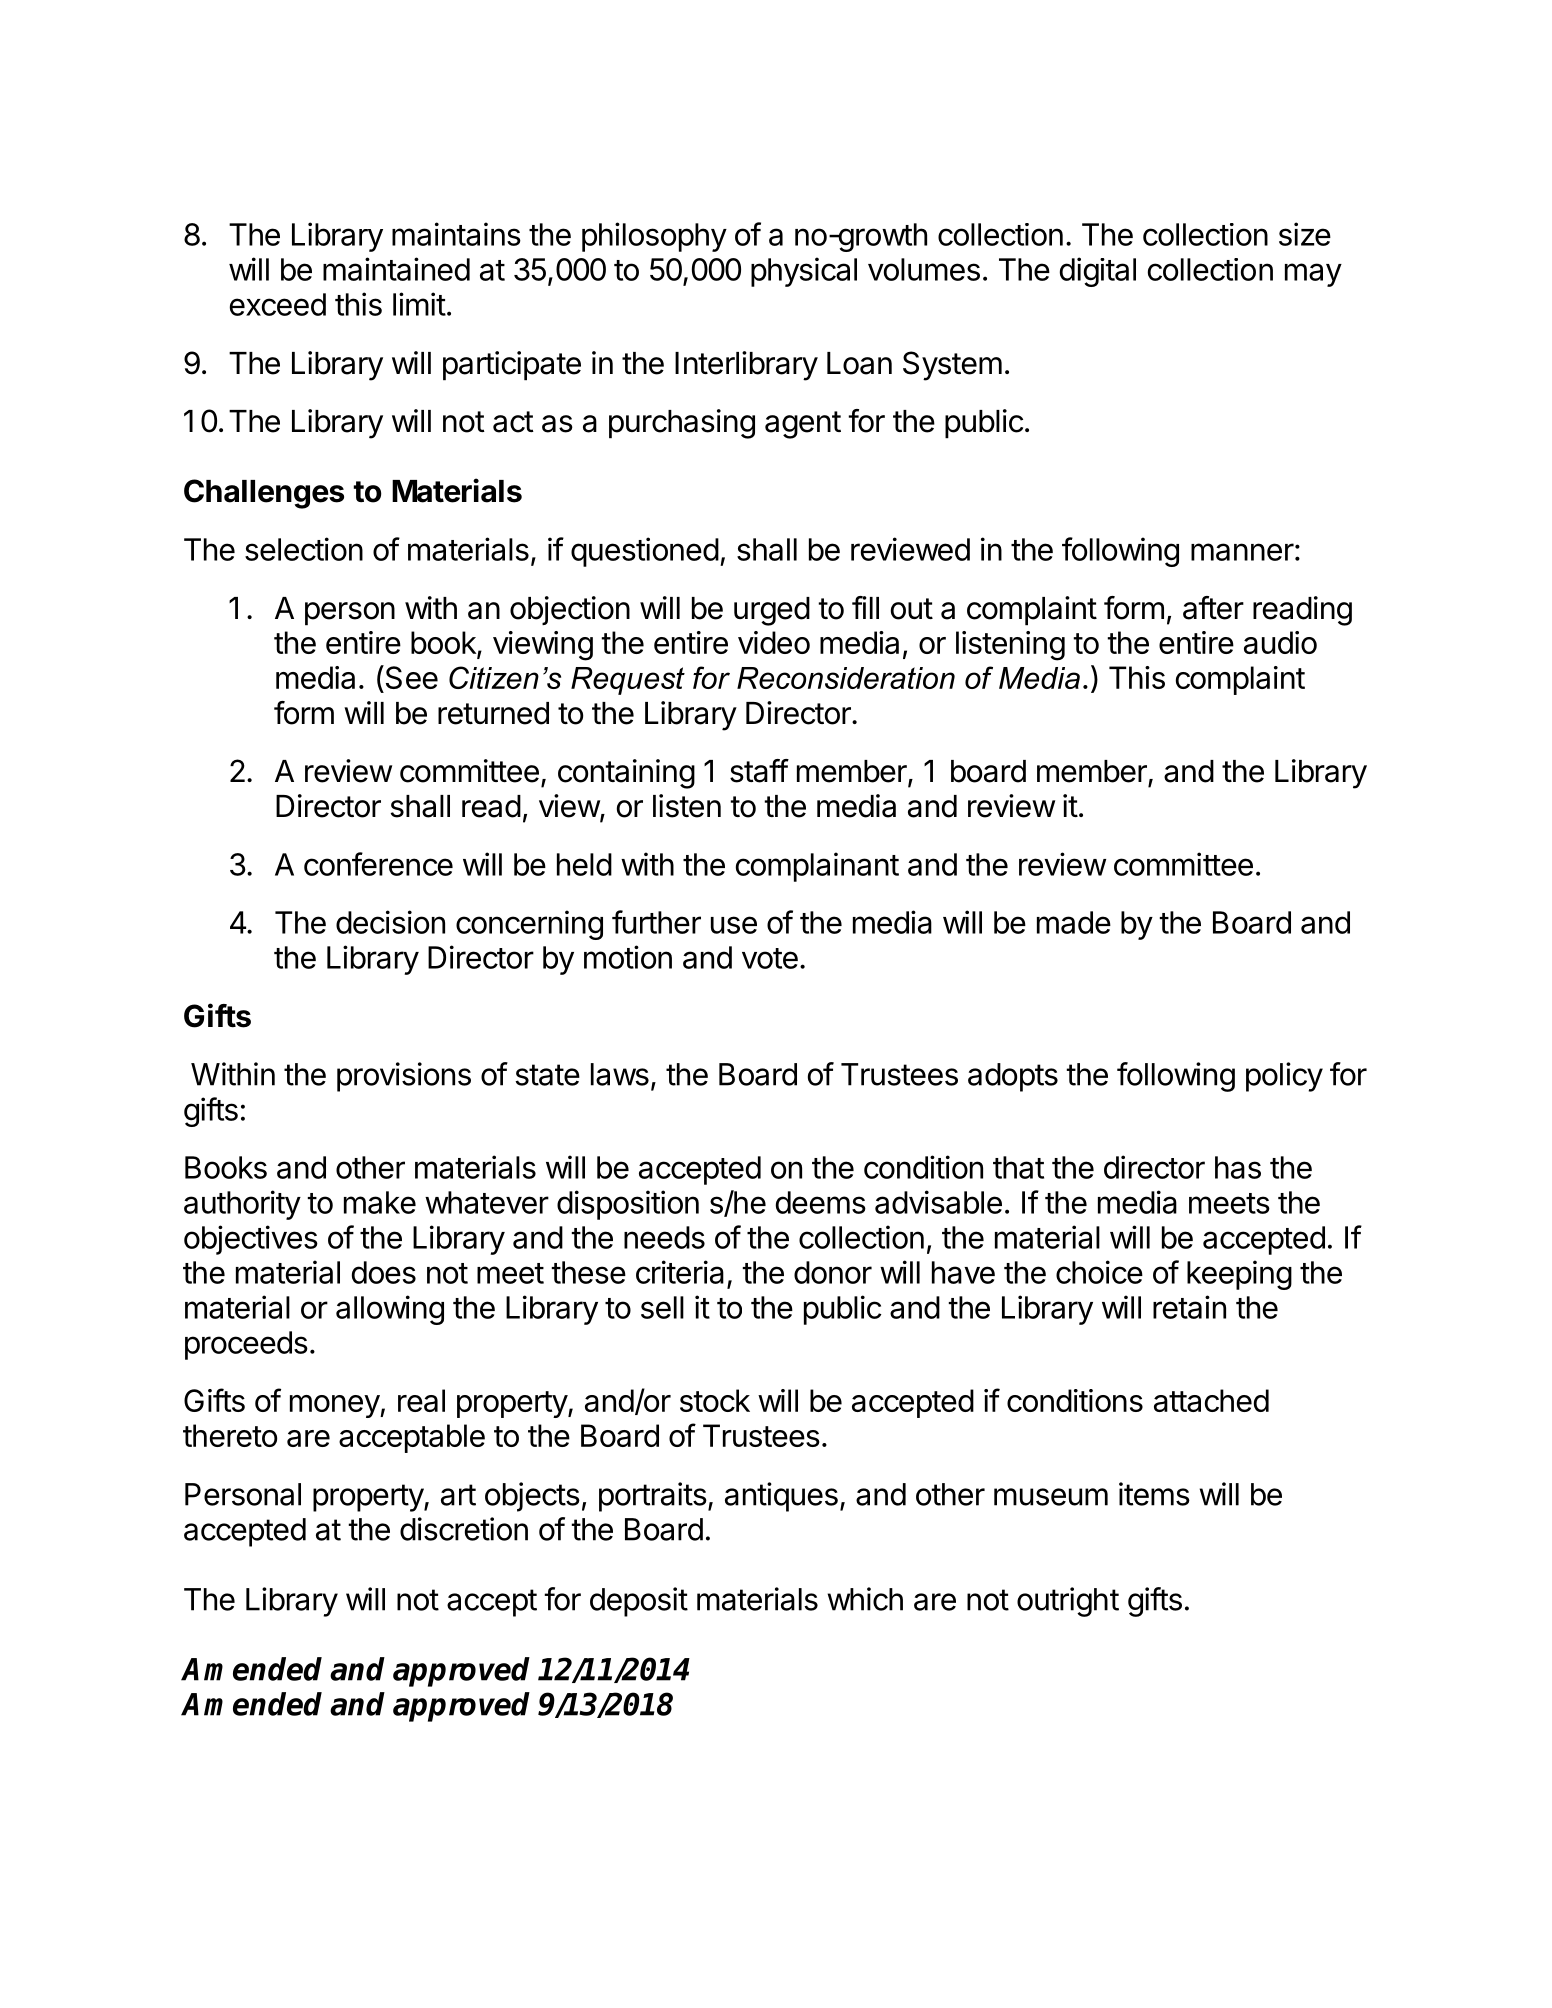  I want to click on physical, so click(804, 272).
